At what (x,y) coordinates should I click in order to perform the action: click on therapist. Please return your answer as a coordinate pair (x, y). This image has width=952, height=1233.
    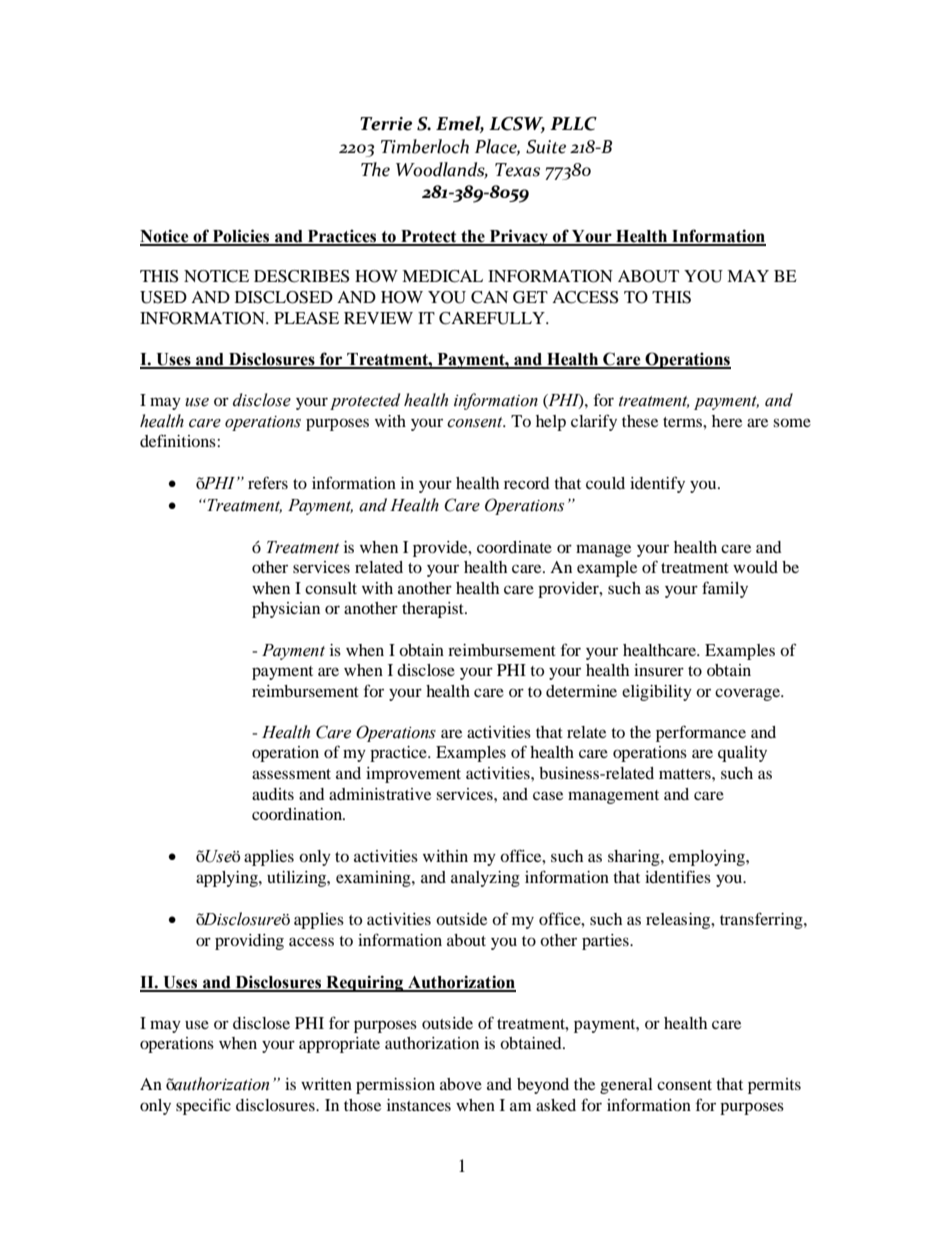
    Looking at the image, I should click on (434, 610).
